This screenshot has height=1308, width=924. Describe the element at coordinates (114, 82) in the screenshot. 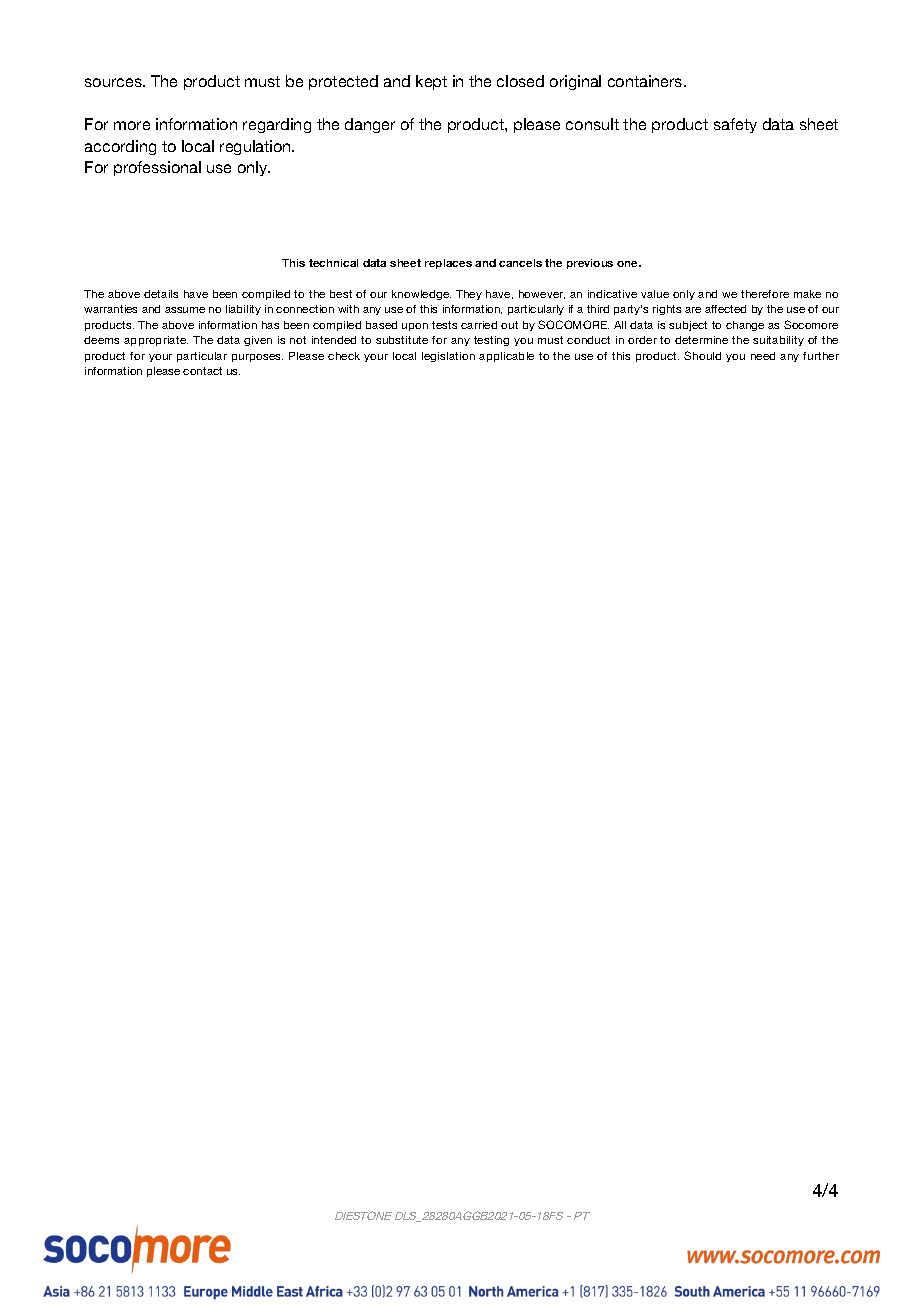

I see `sources` at that location.
